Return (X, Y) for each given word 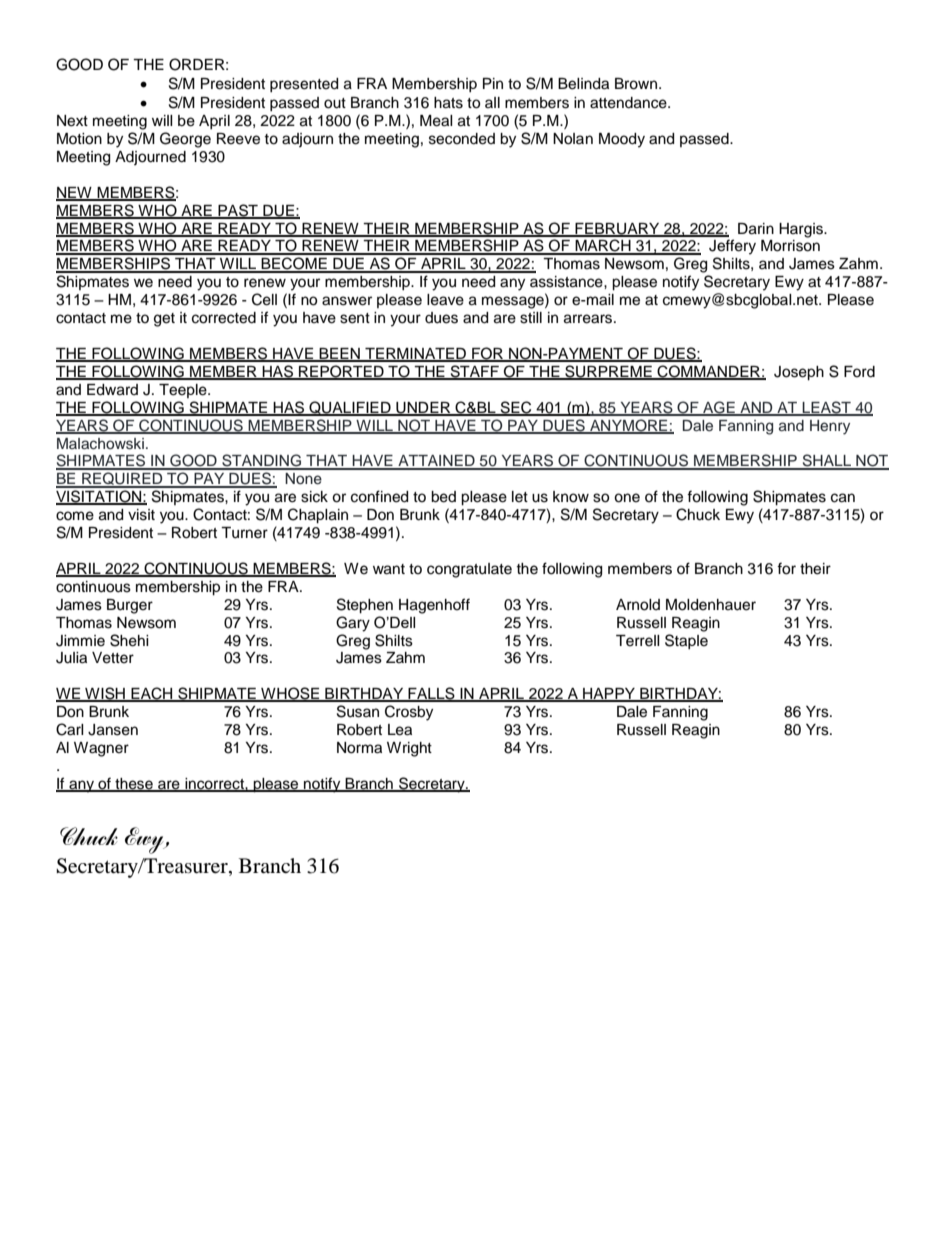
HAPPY (609, 695)
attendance (629, 103)
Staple (686, 641)
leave (445, 300)
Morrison (790, 246)
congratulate (469, 570)
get (164, 320)
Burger (130, 606)
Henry (830, 427)
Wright (409, 749)
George (185, 140)
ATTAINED (436, 462)
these (134, 784)
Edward (112, 390)
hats (448, 103)
